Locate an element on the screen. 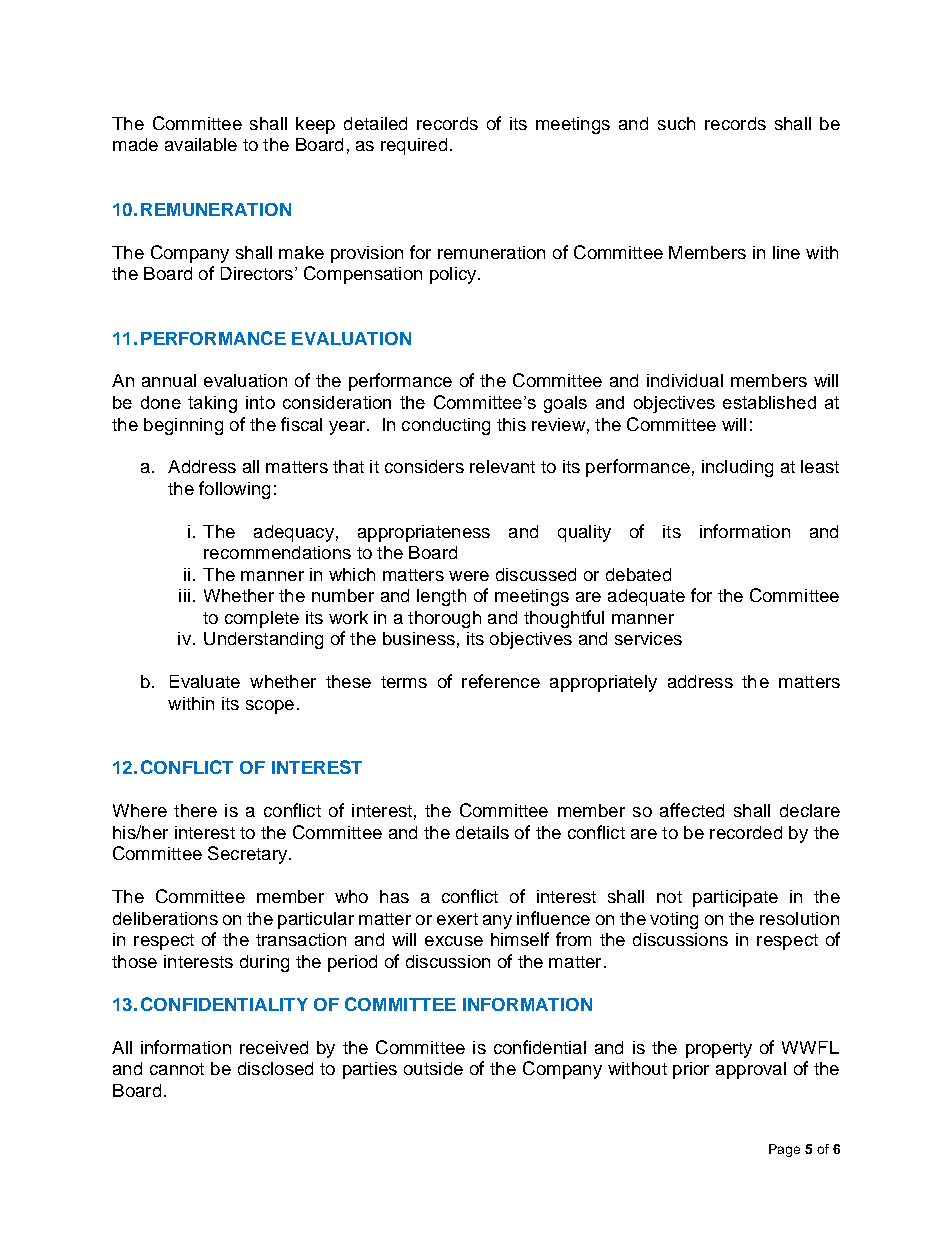 Image resolution: width=952 pixels, height=1233 pixels. required is located at coordinates (414, 146).
